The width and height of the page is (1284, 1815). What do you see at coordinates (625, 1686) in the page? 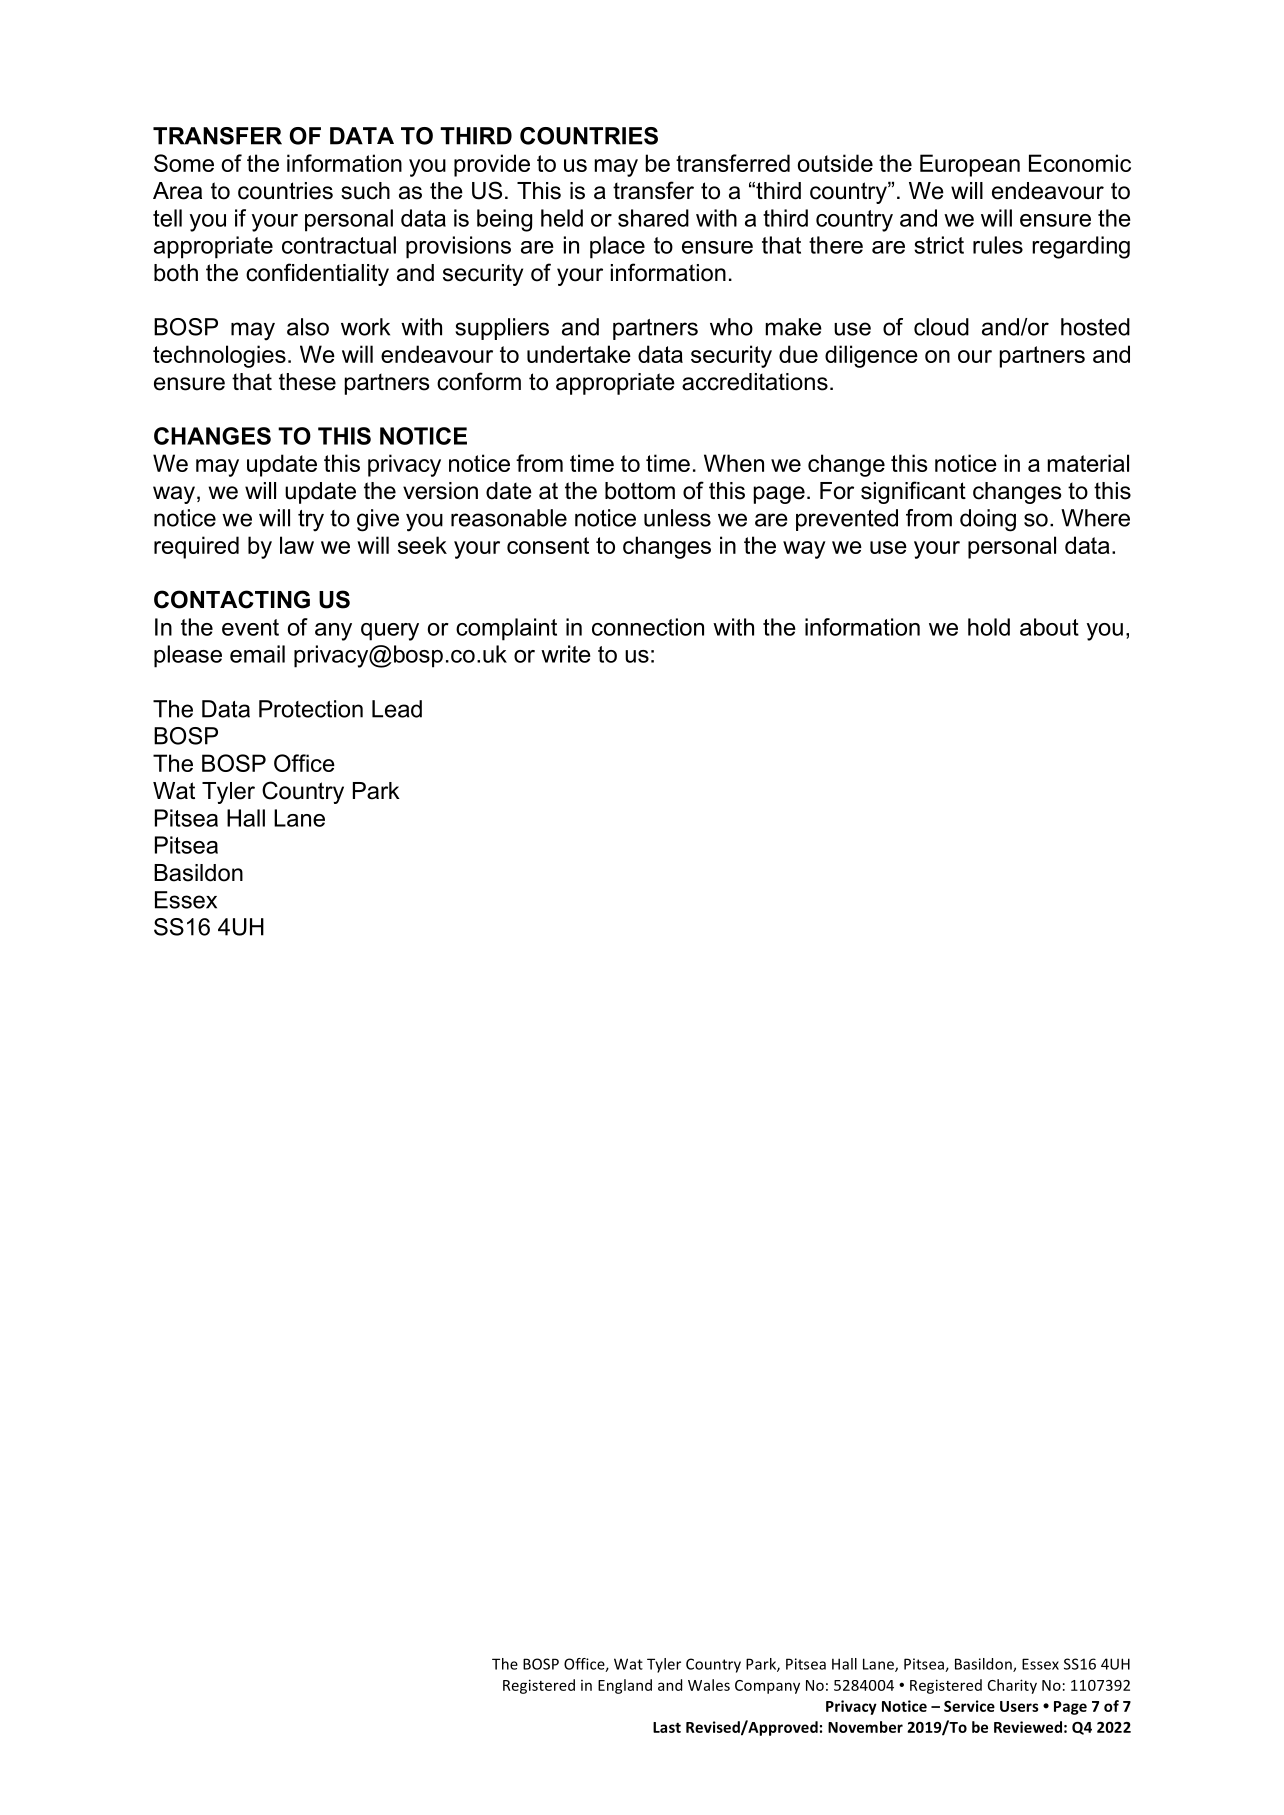
I see `England` at bounding box center [625, 1686].
